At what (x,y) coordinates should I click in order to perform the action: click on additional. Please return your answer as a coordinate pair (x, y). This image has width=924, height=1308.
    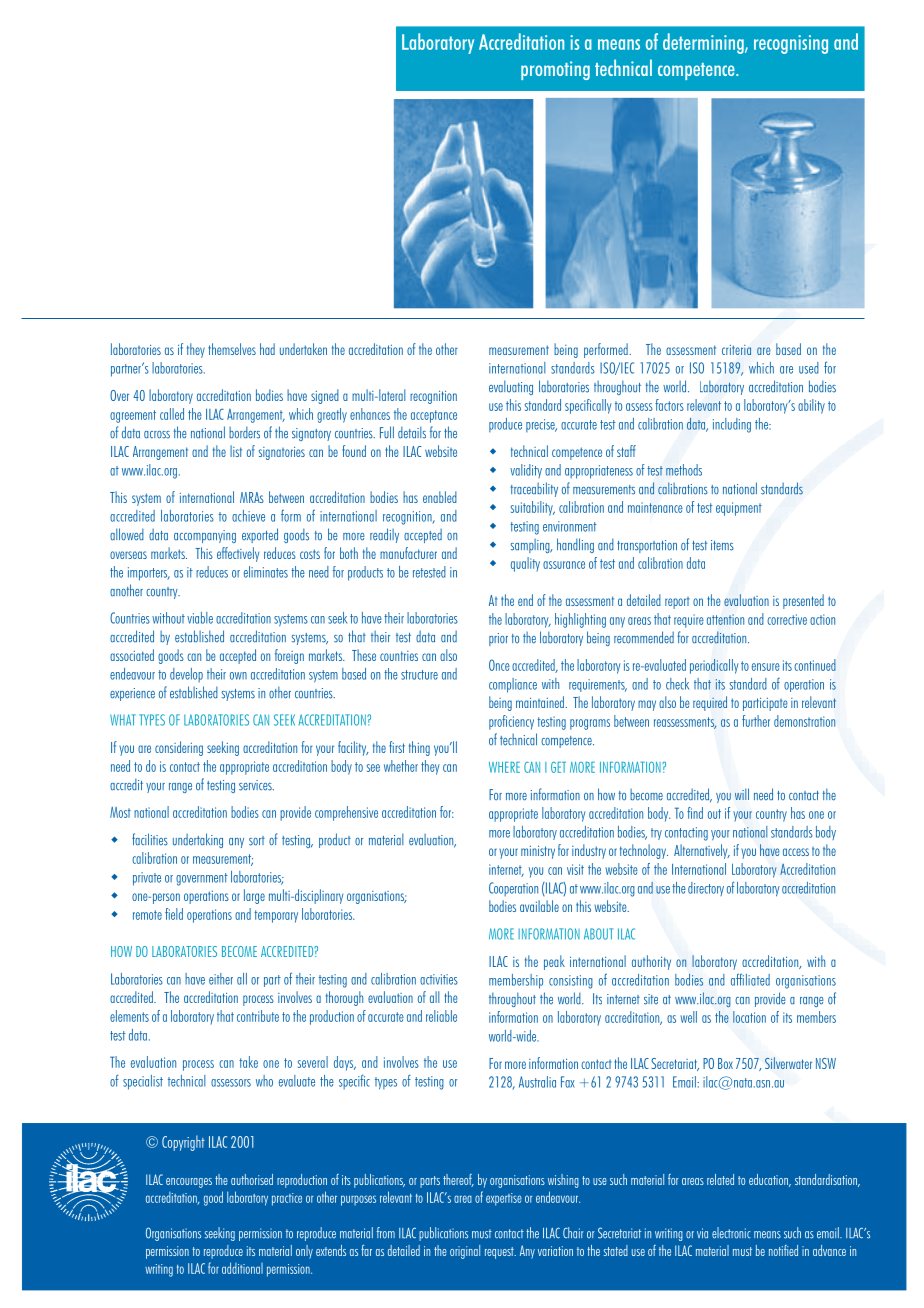
    Looking at the image, I should click on (242, 1268).
